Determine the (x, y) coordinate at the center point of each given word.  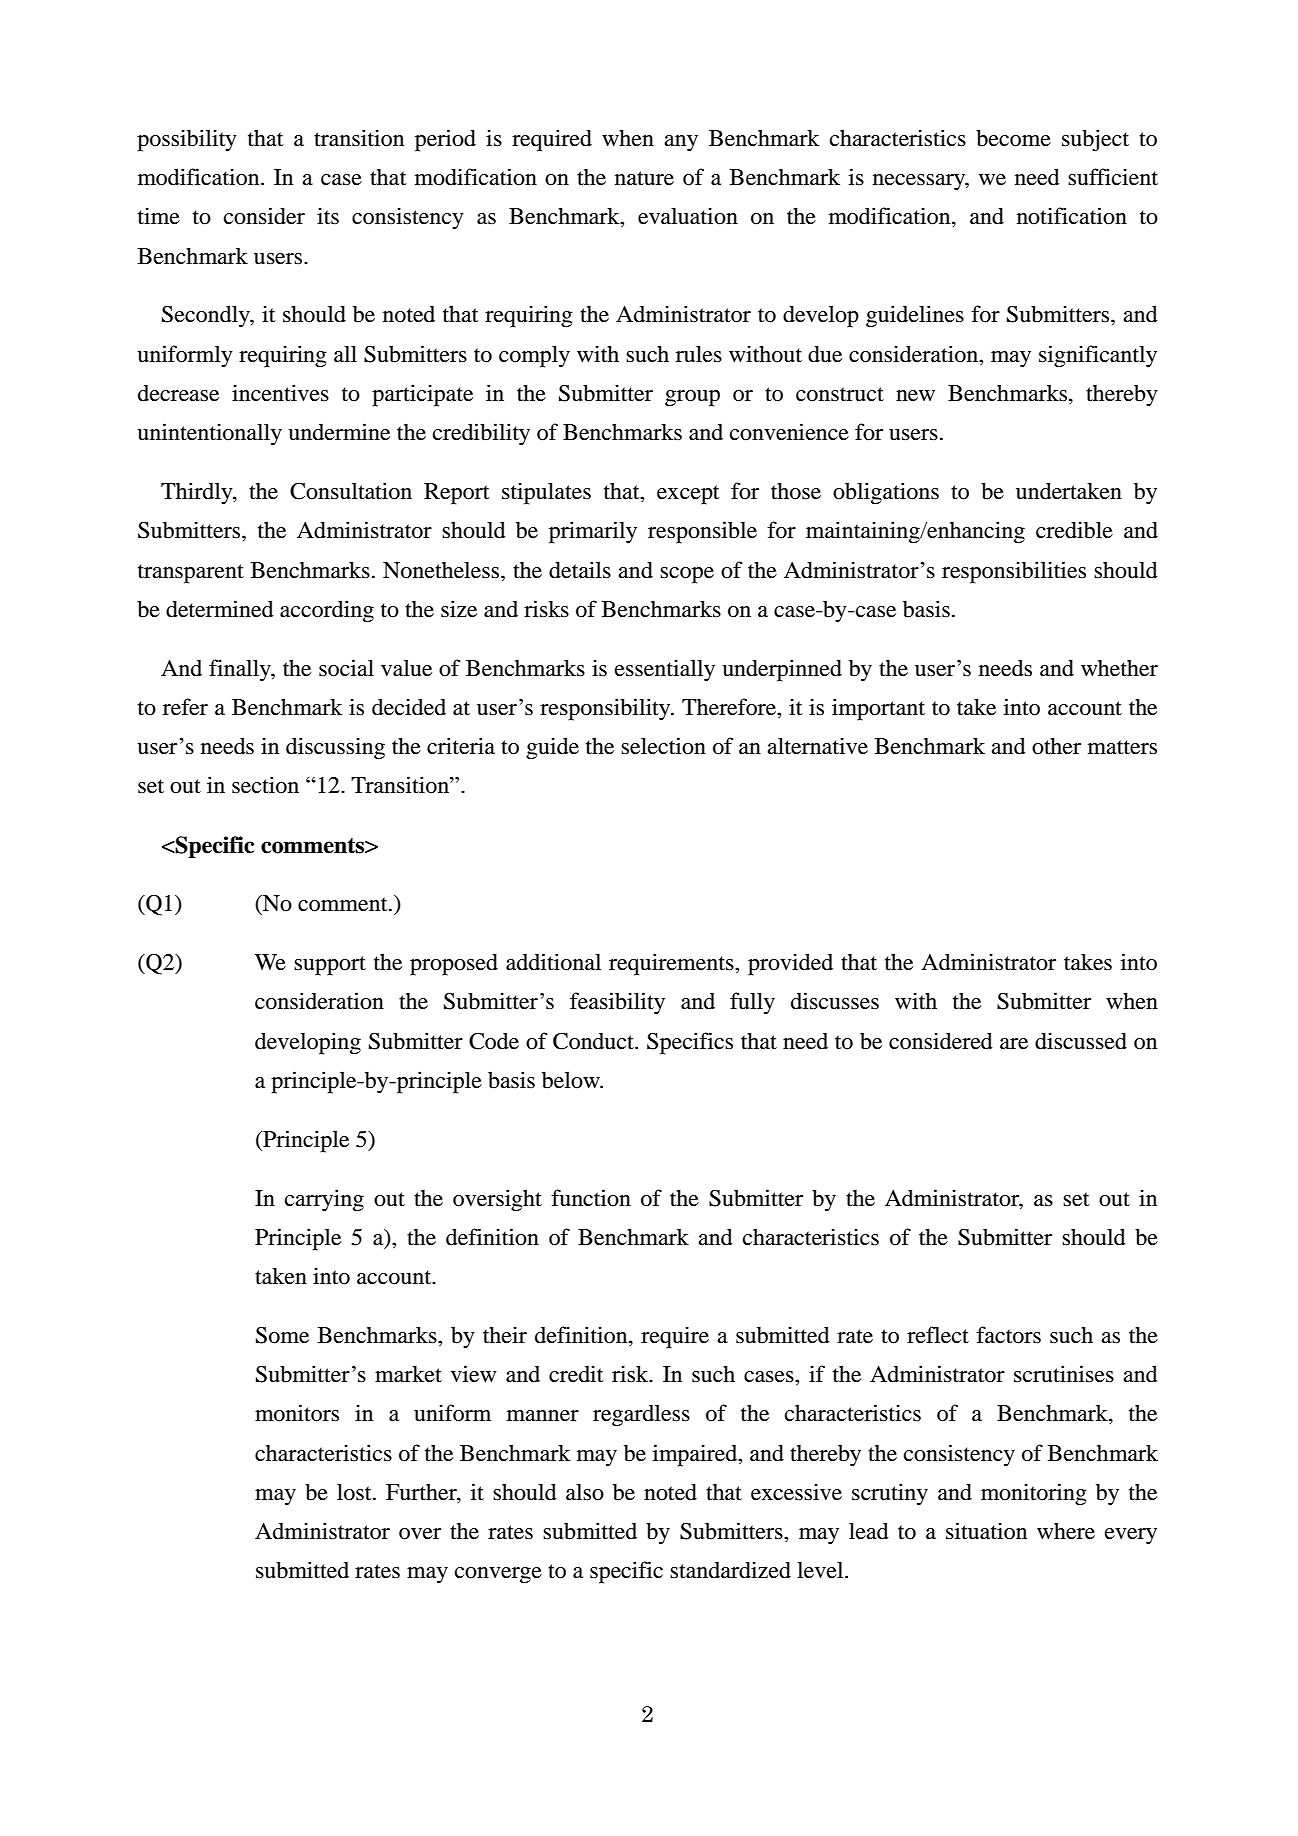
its (328, 216)
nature (644, 178)
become (1013, 138)
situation (986, 1531)
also (585, 1492)
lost (355, 1492)
